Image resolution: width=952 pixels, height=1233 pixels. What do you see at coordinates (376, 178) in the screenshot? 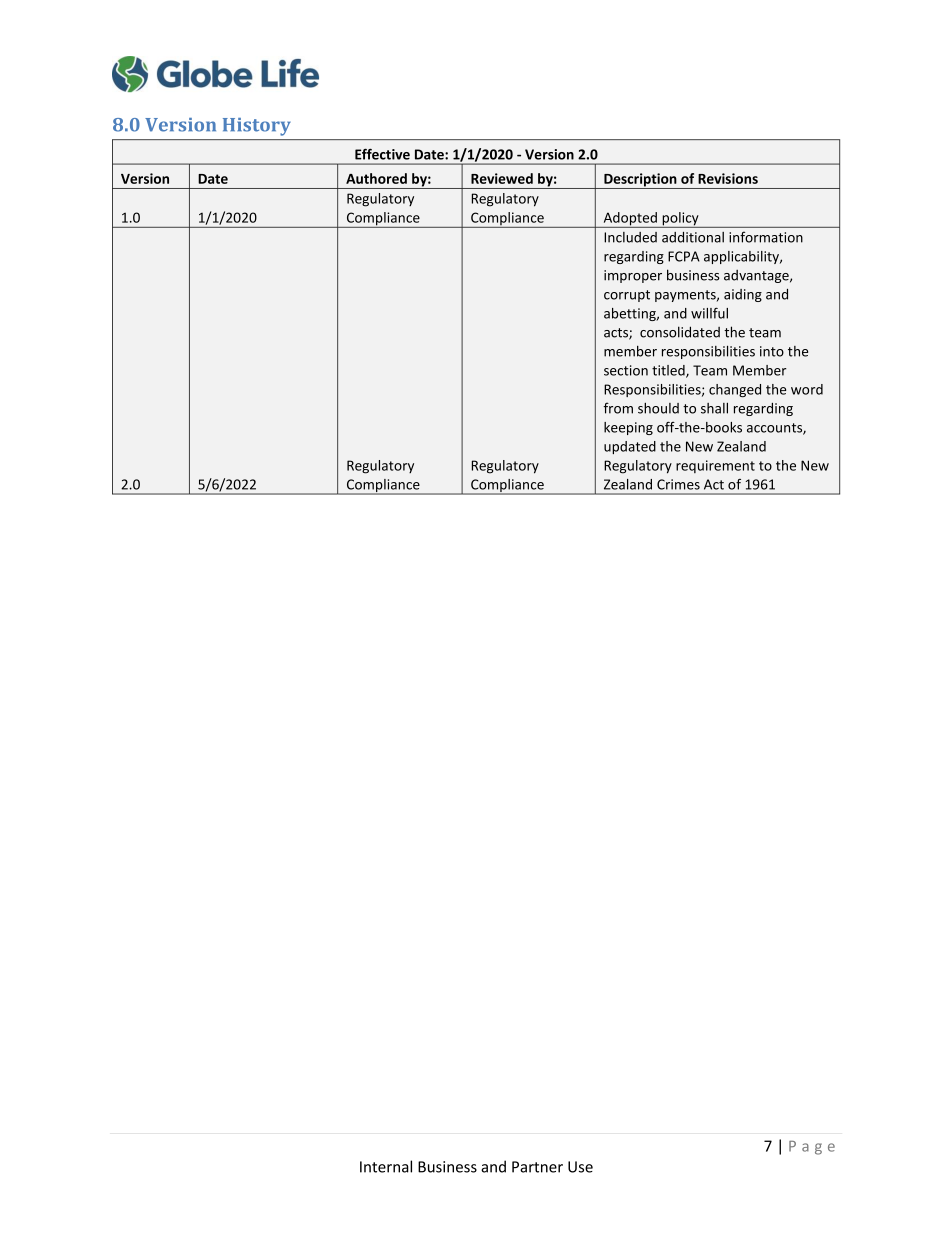
I see `Authored` at bounding box center [376, 178].
